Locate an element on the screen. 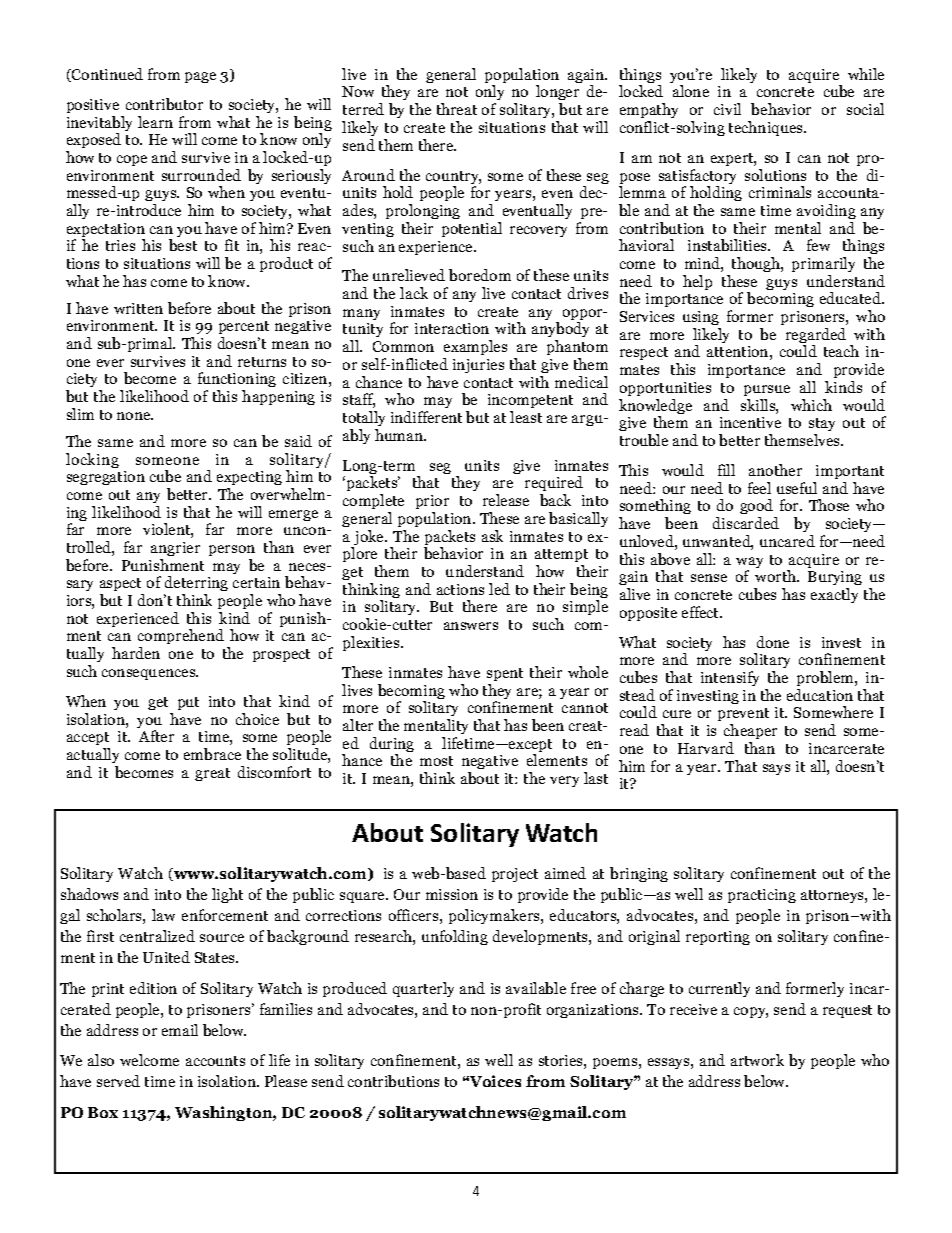 This screenshot has height=1233, width=952. great is located at coordinates (212, 774).
